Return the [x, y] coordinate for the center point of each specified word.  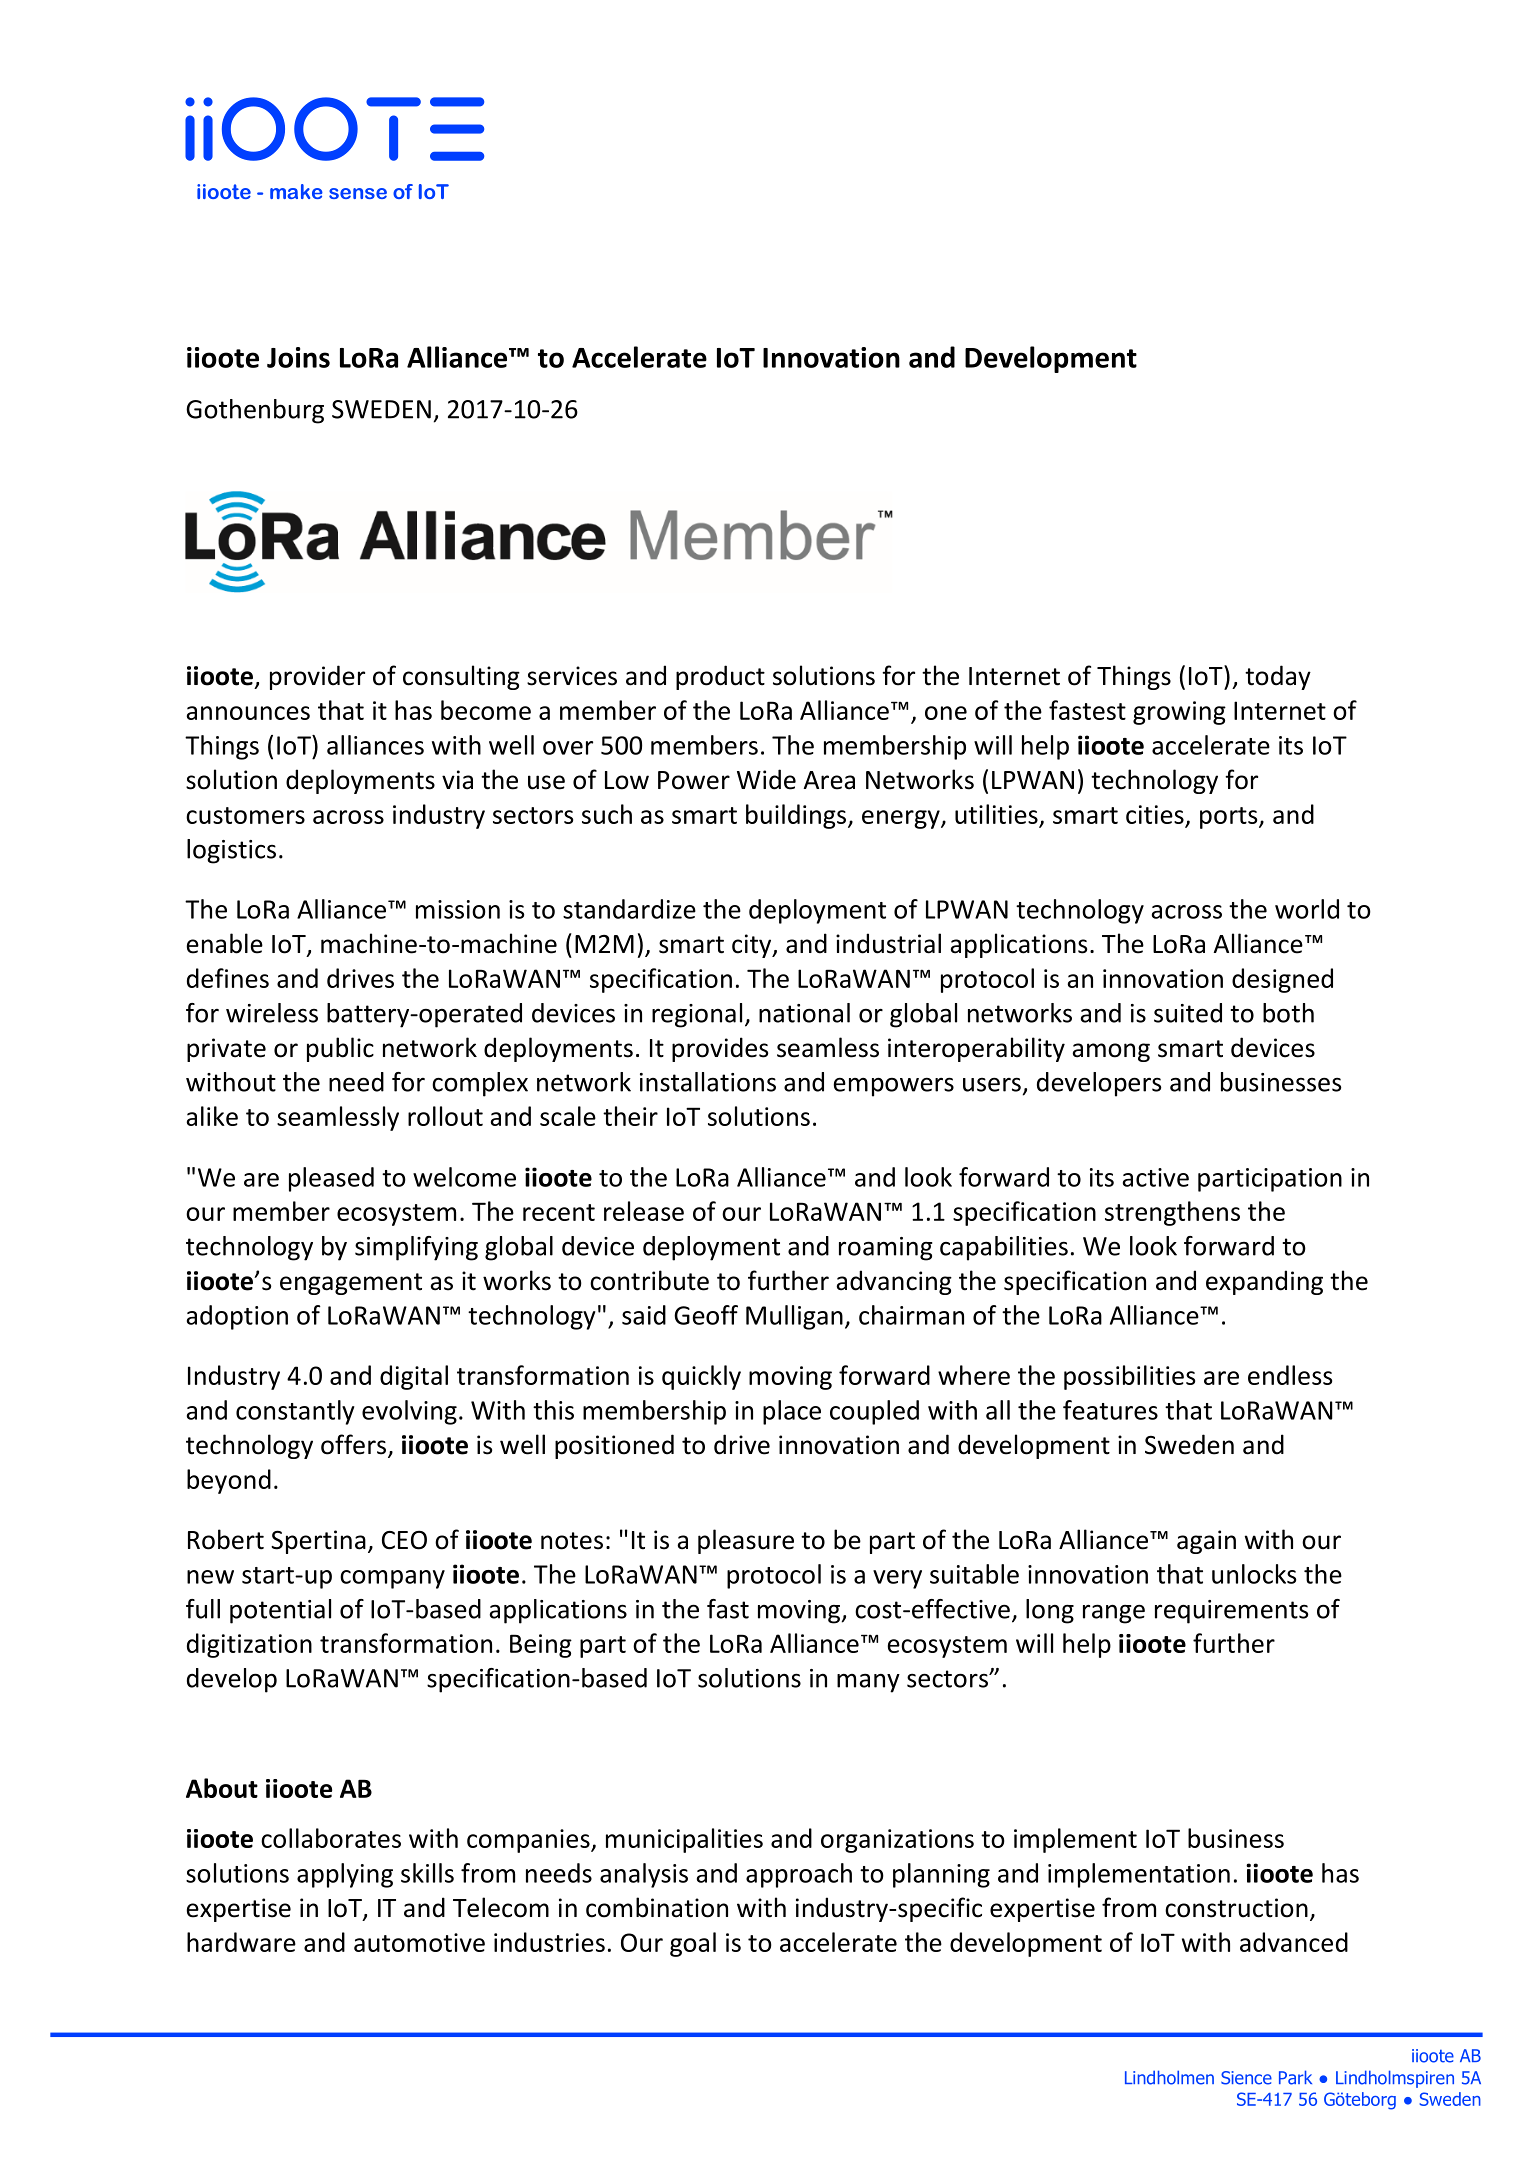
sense [358, 193]
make [296, 191]
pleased [331, 1179]
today [1278, 677]
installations [708, 1082]
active [1156, 1177]
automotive [419, 1942]
